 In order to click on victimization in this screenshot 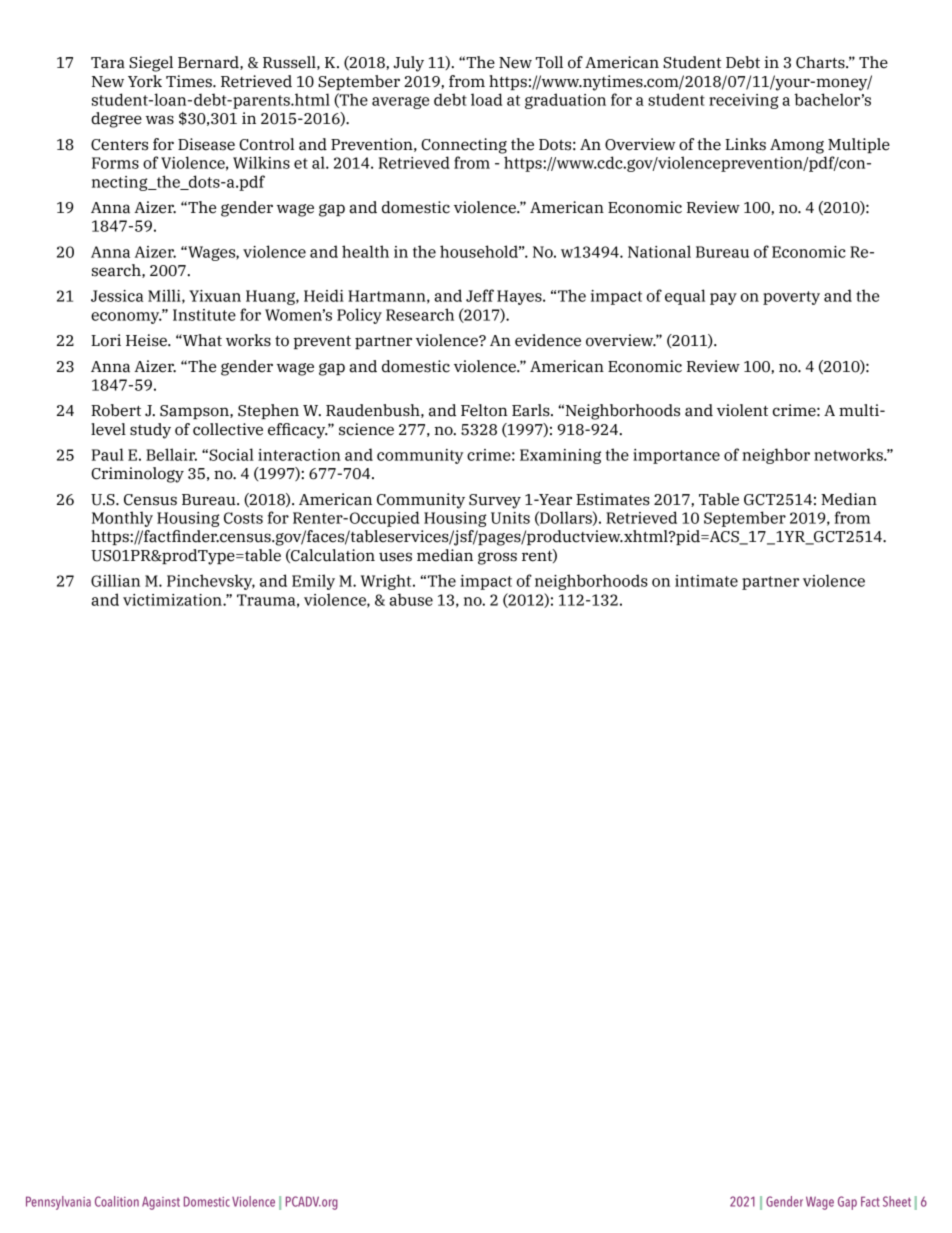, I will do `click(173, 600)`.
